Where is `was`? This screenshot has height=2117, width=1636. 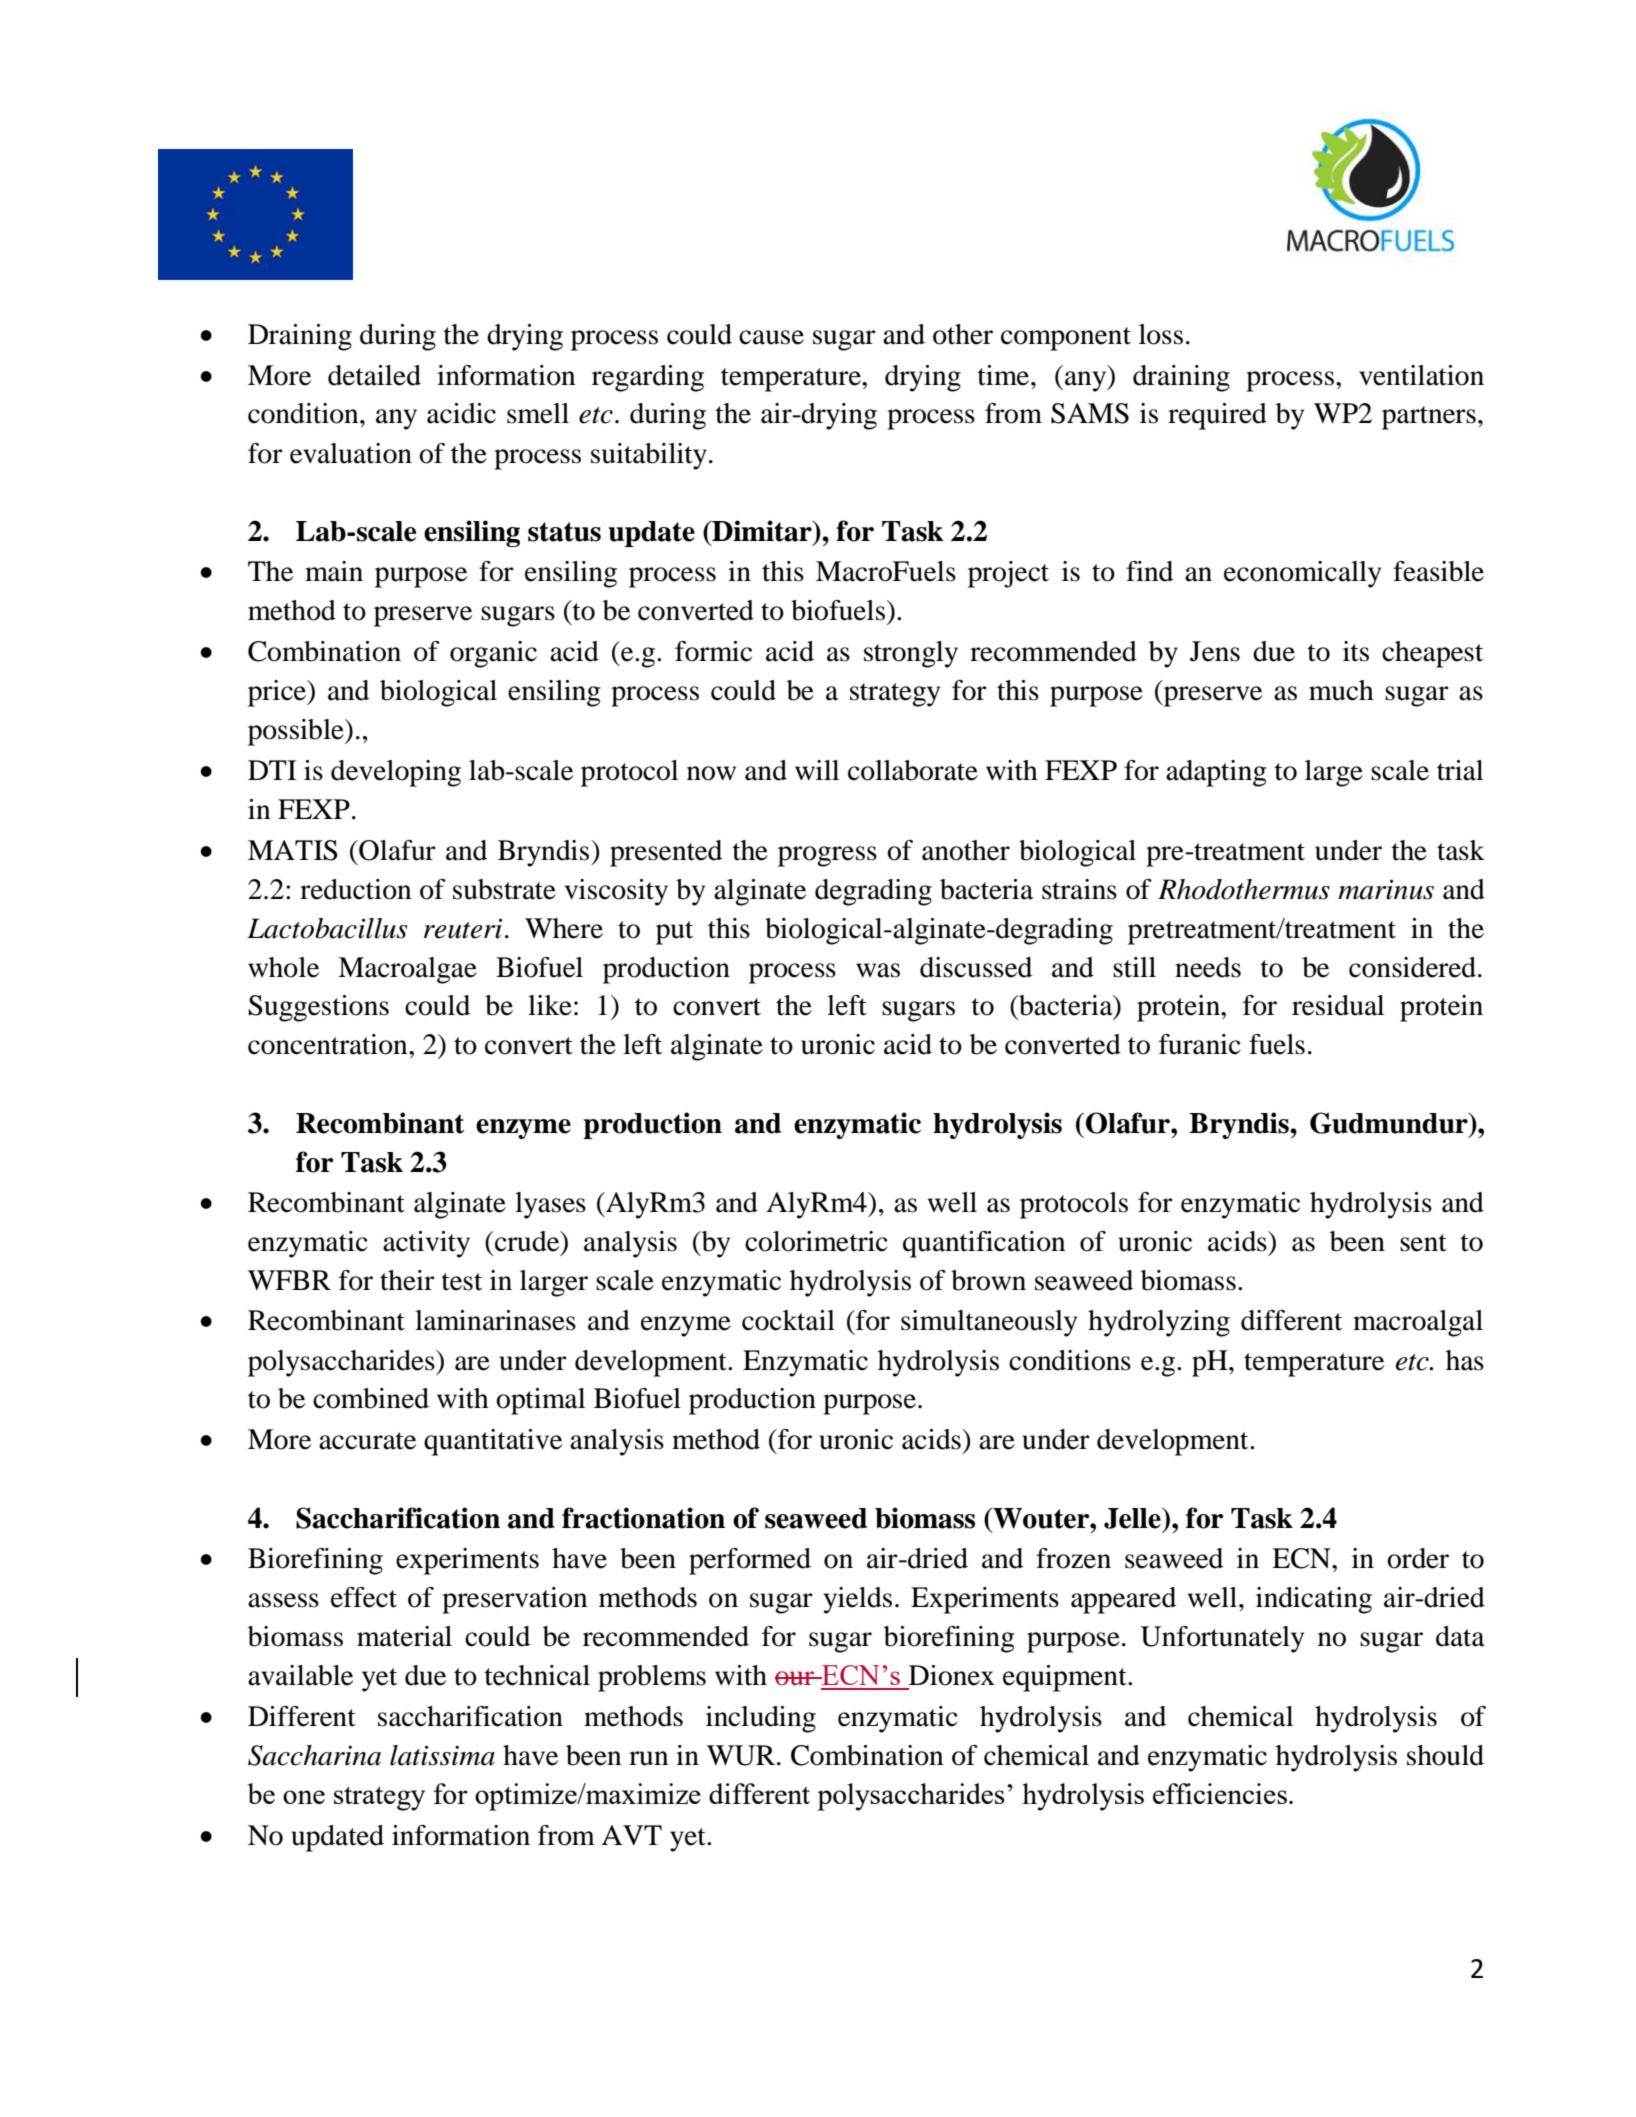 was is located at coordinates (878, 970).
